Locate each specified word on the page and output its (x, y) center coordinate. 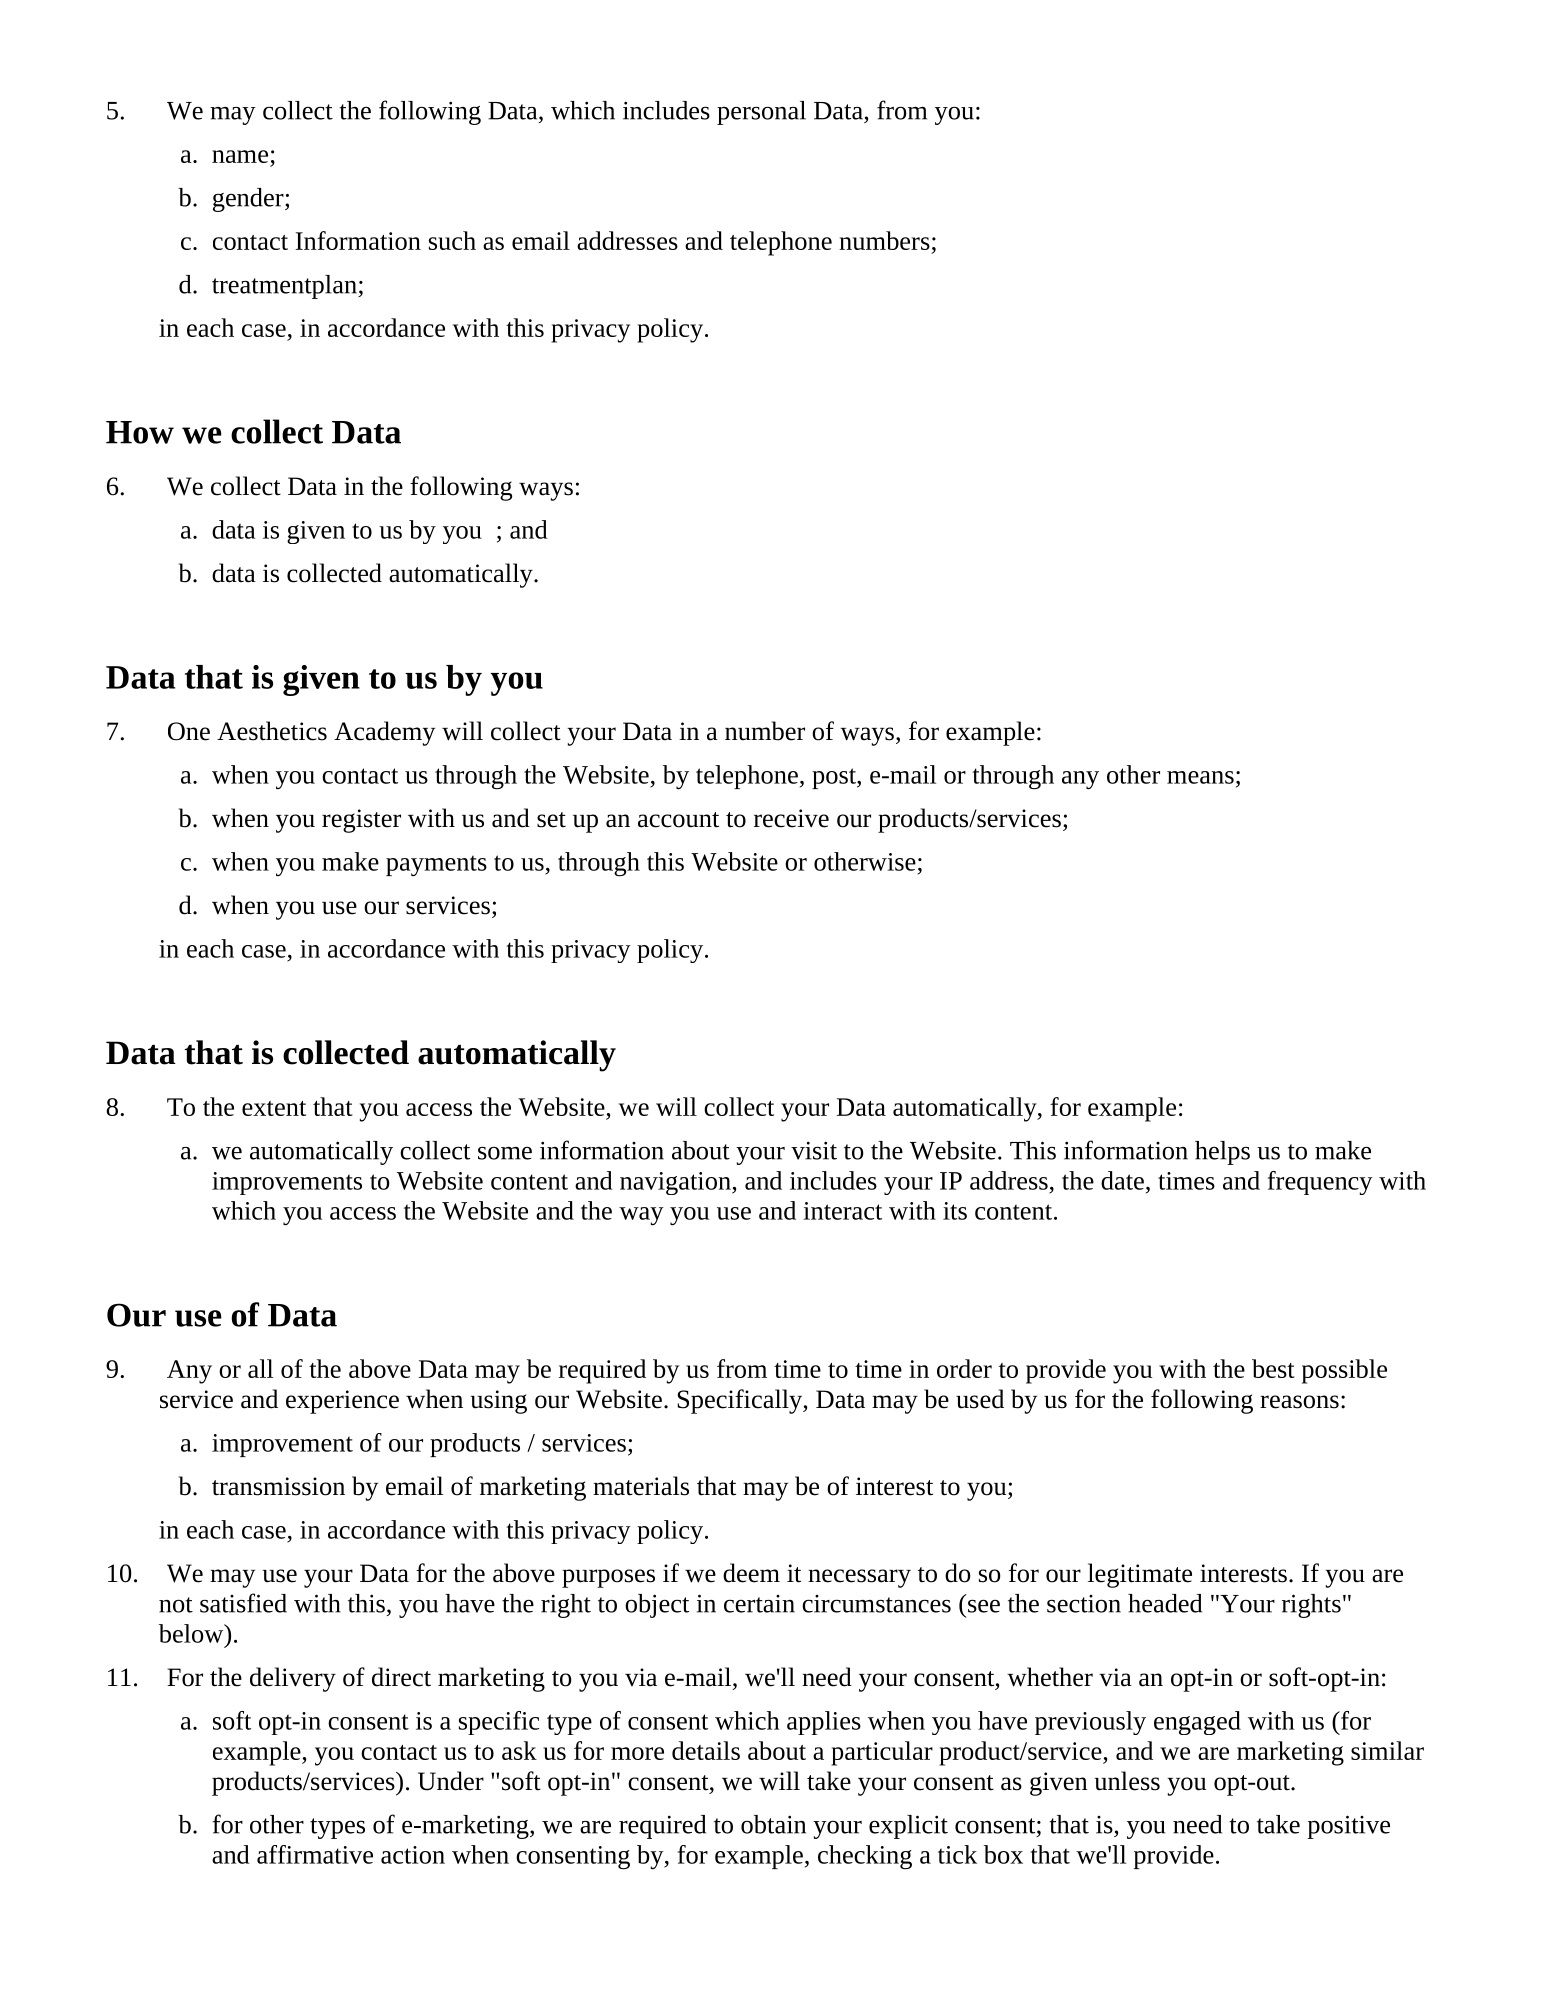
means (1200, 777)
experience (342, 1402)
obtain (773, 1824)
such (452, 240)
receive (791, 818)
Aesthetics (272, 731)
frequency (1320, 1183)
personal (761, 113)
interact (842, 1211)
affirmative (315, 1854)
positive (1348, 1827)
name (240, 156)
